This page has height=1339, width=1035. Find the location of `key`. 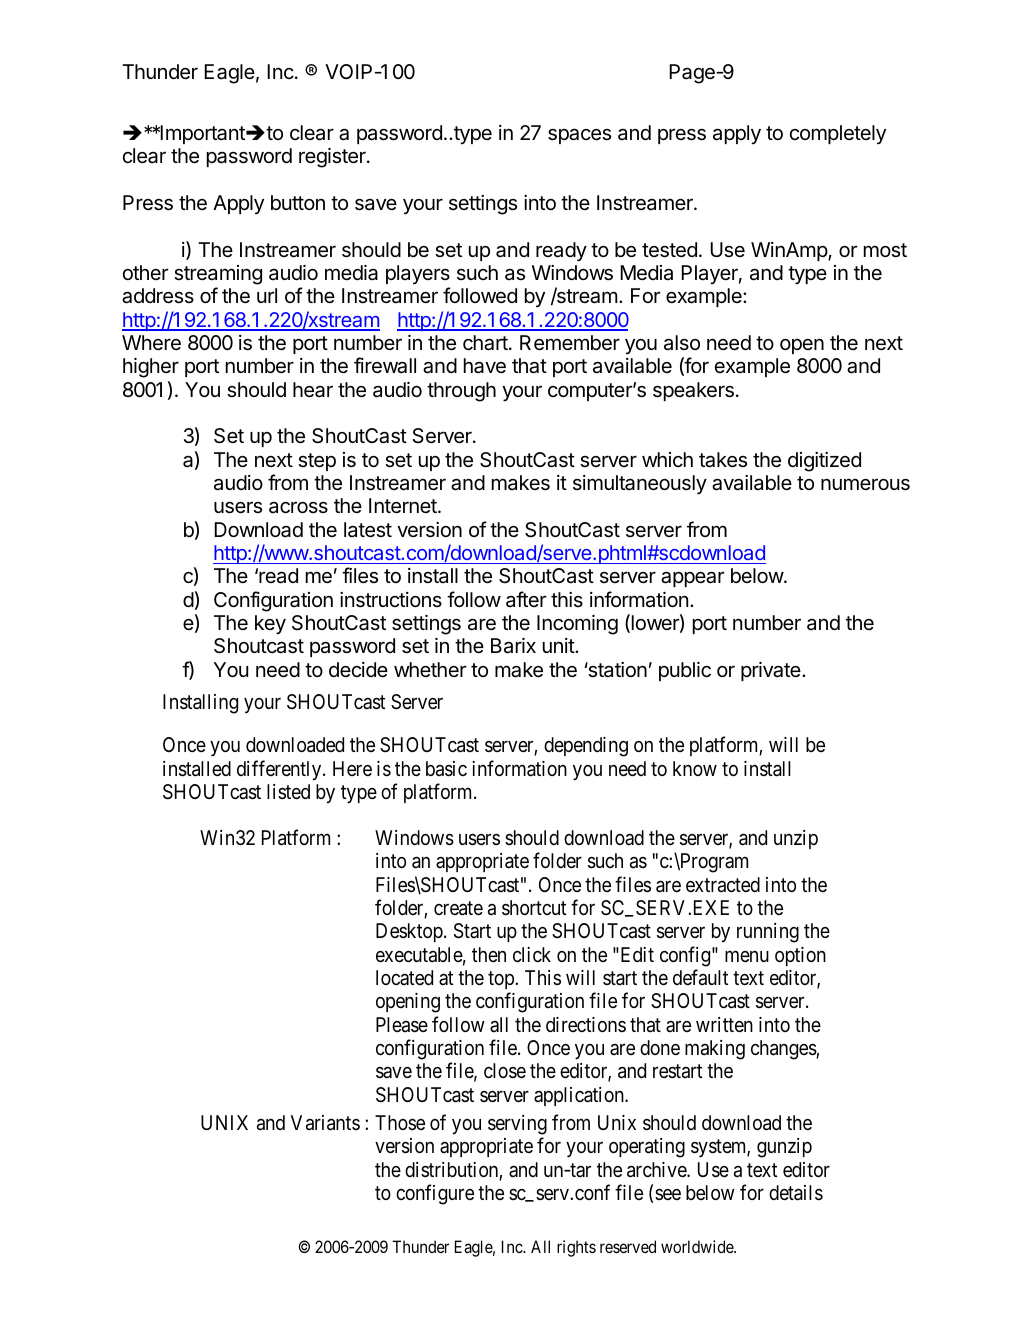

key is located at coordinates (270, 625).
